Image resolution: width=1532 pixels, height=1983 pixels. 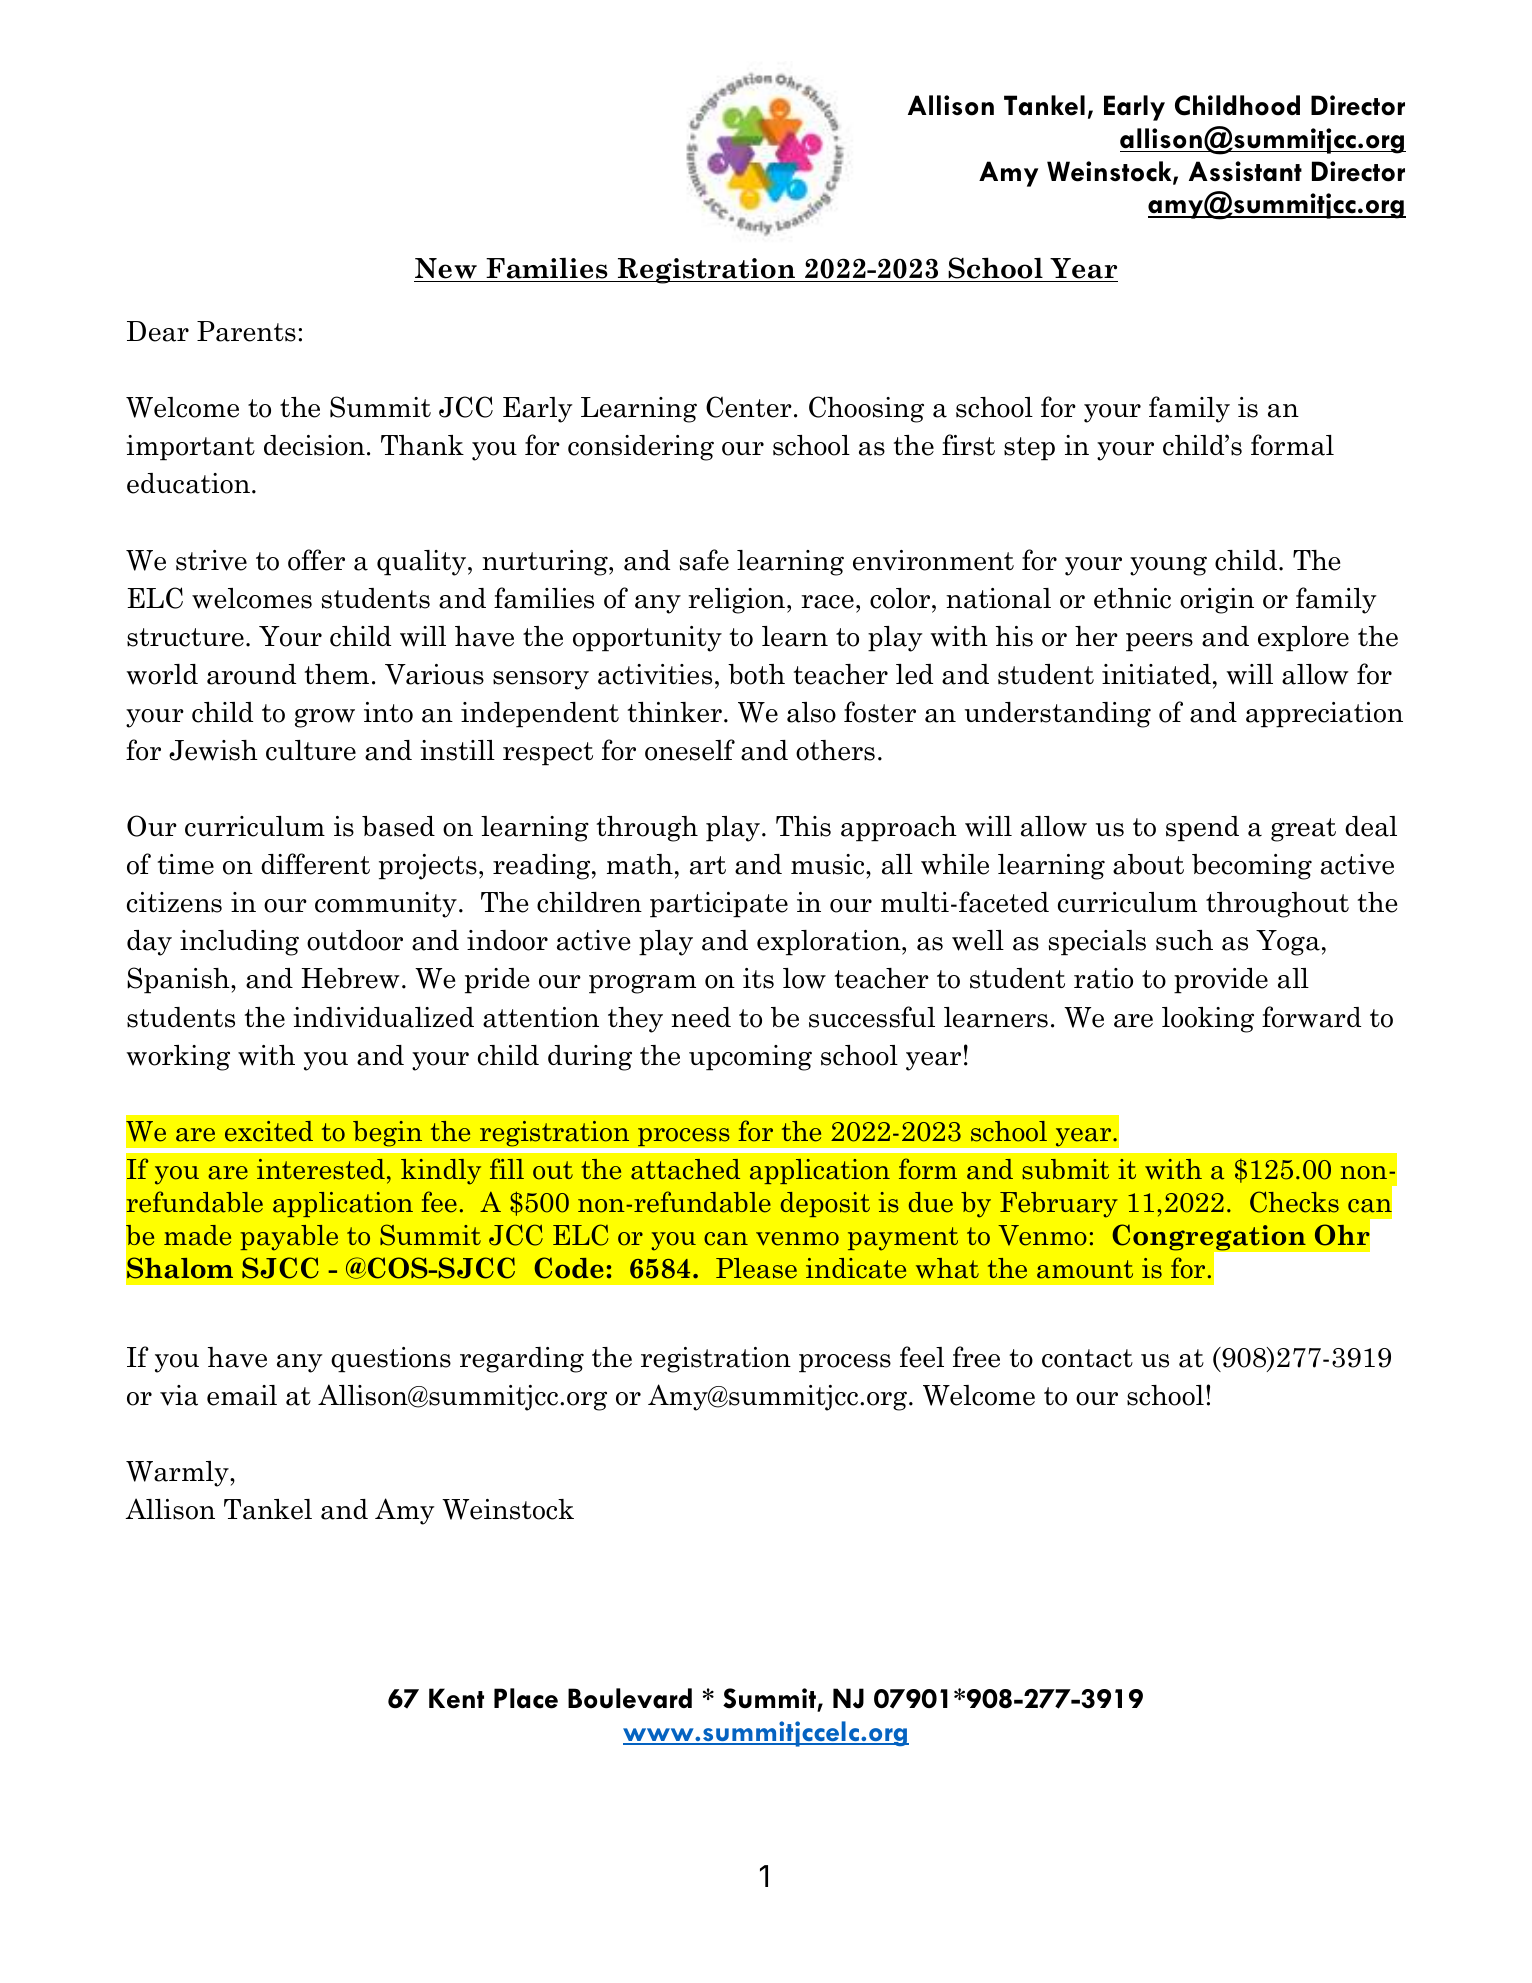 What do you see at coordinates (446, 268) in the screenshot?
I see `New` at bounding box center [446, 268].
